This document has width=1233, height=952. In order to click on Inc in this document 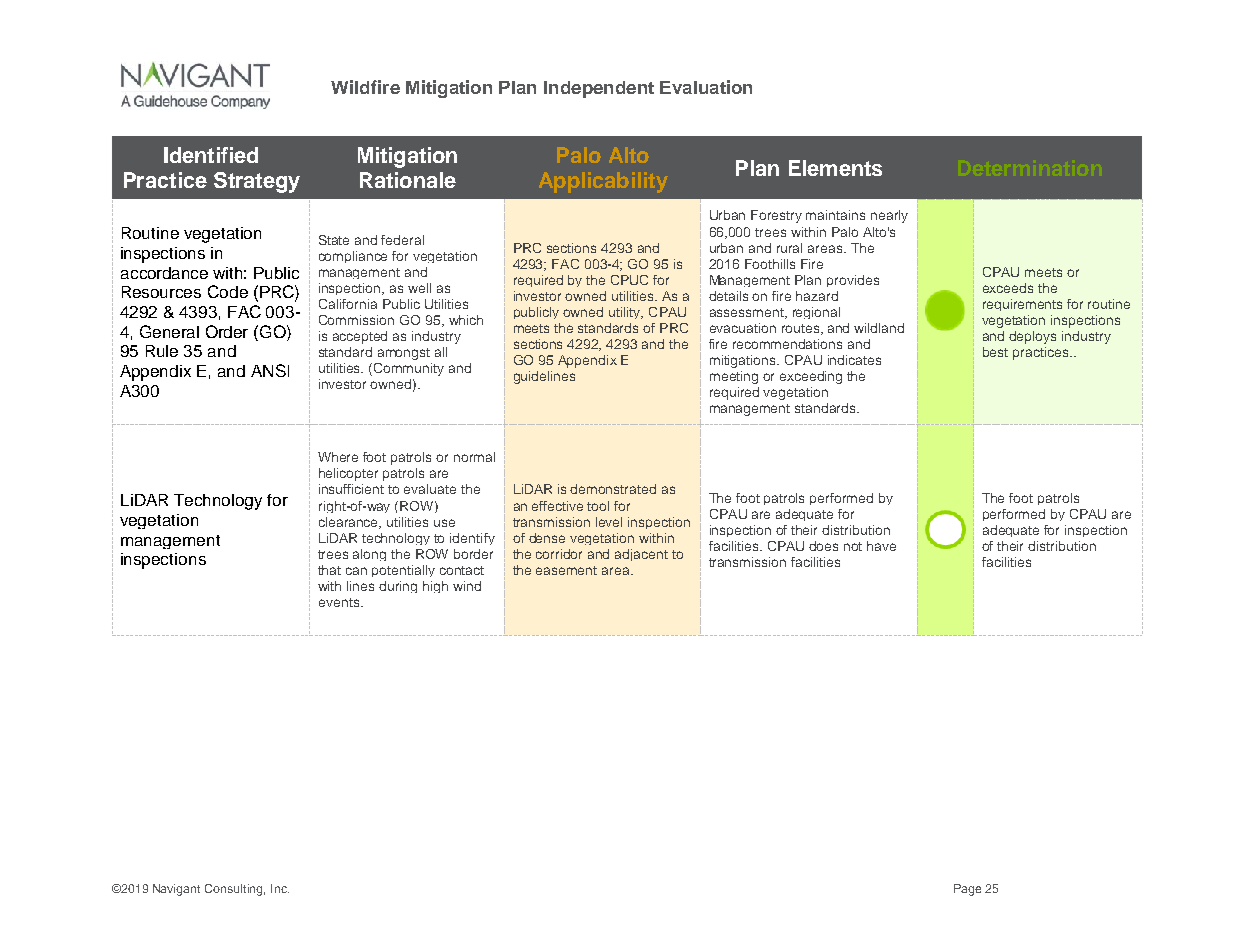, I will do `click(280, 888)`.
